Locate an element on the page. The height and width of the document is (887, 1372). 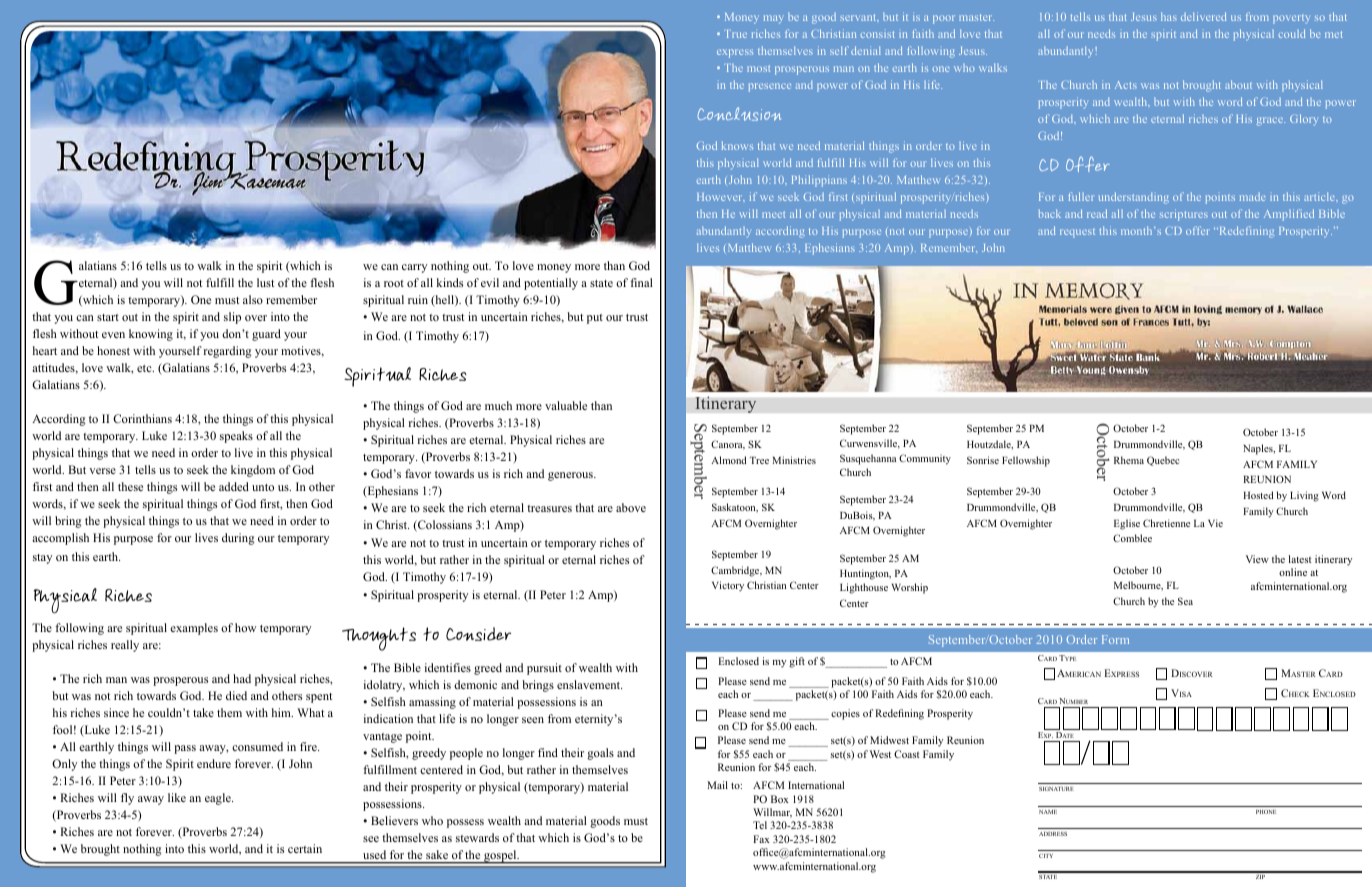
gift is located at coordinates (797, 662).
